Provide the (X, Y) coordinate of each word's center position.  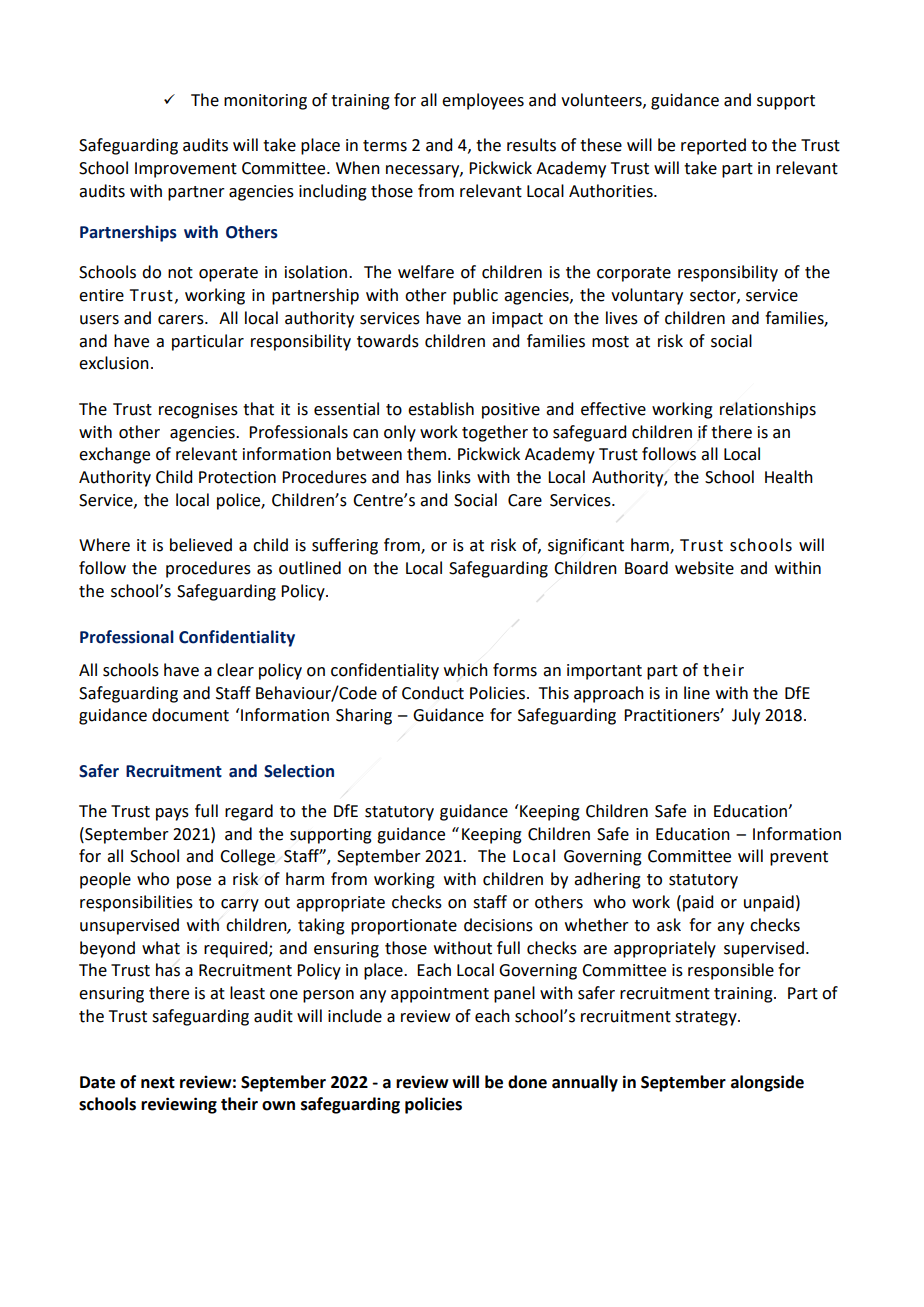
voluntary (647, 296)
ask (669, 925)
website (704, 568)
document (190, 715)
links (454, 477)
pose (194, 882)
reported (713, 146)
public (475, 296)
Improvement (186, 170)
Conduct (433, 693)
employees (483, 101)
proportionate (404, 927)
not (180, 273)
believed (201, 545)
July (746, 716)
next (158, 1083)
